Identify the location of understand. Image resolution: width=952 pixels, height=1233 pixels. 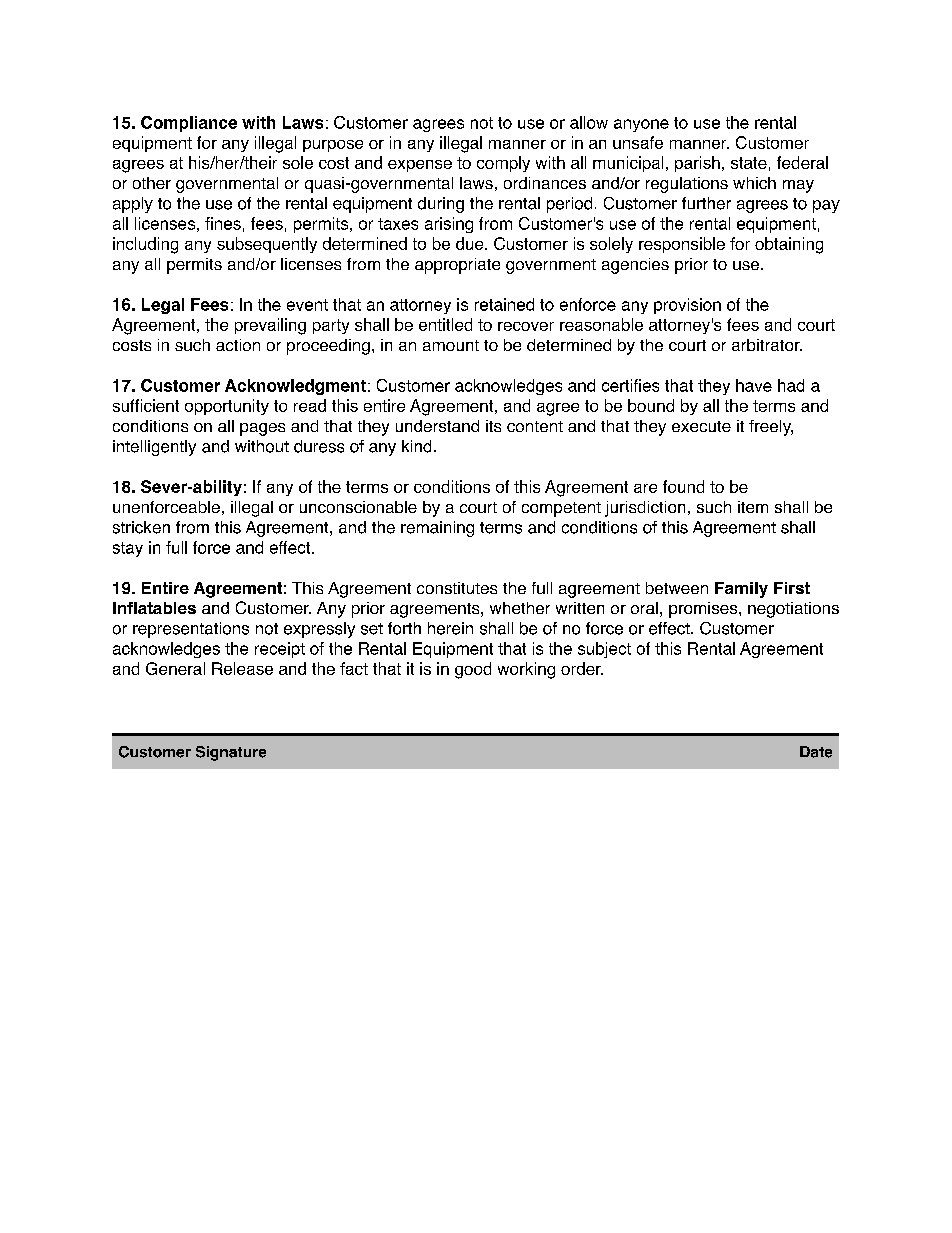
(437, 426).
